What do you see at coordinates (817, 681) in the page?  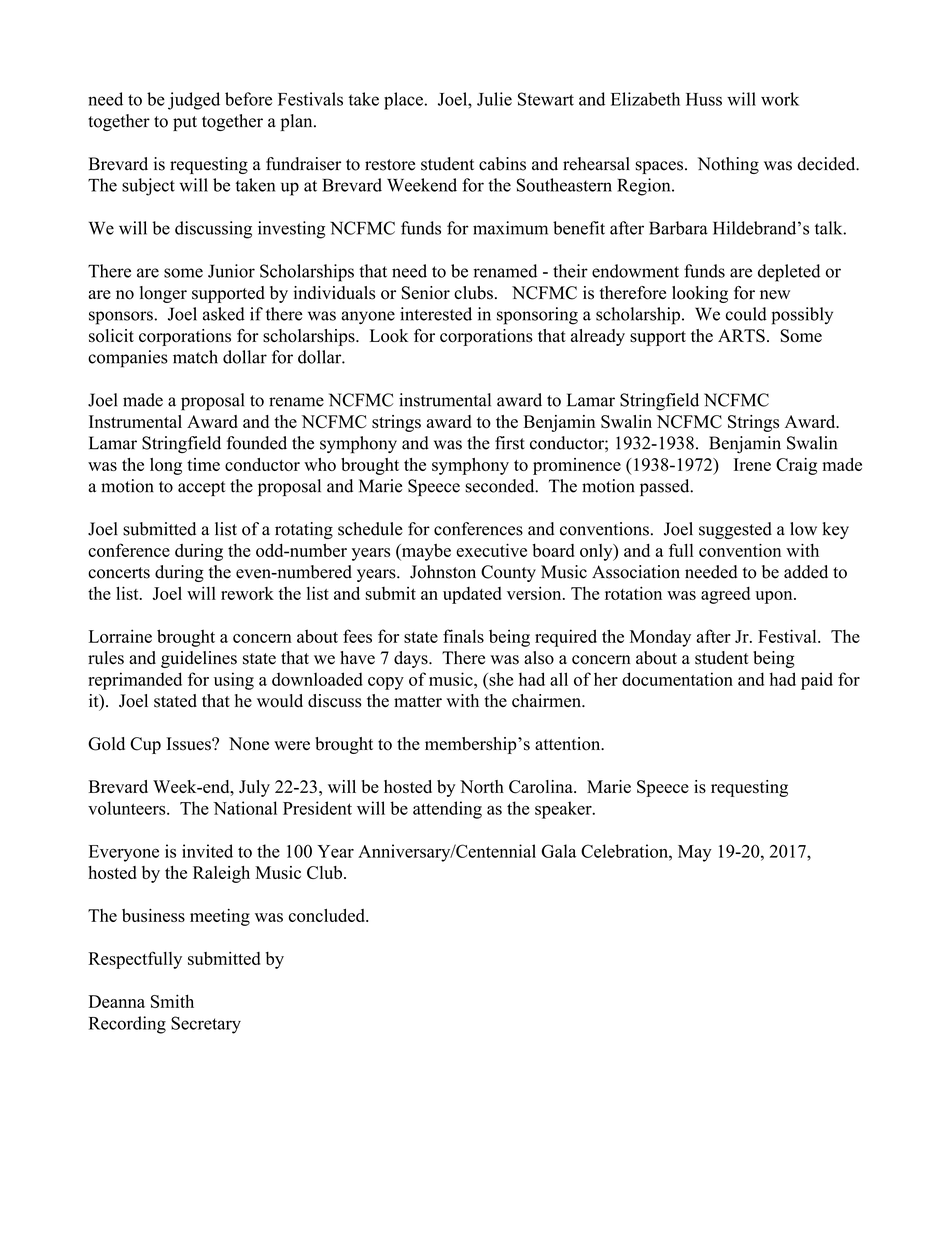 I see `paid` at bounding box center [817, 681].
